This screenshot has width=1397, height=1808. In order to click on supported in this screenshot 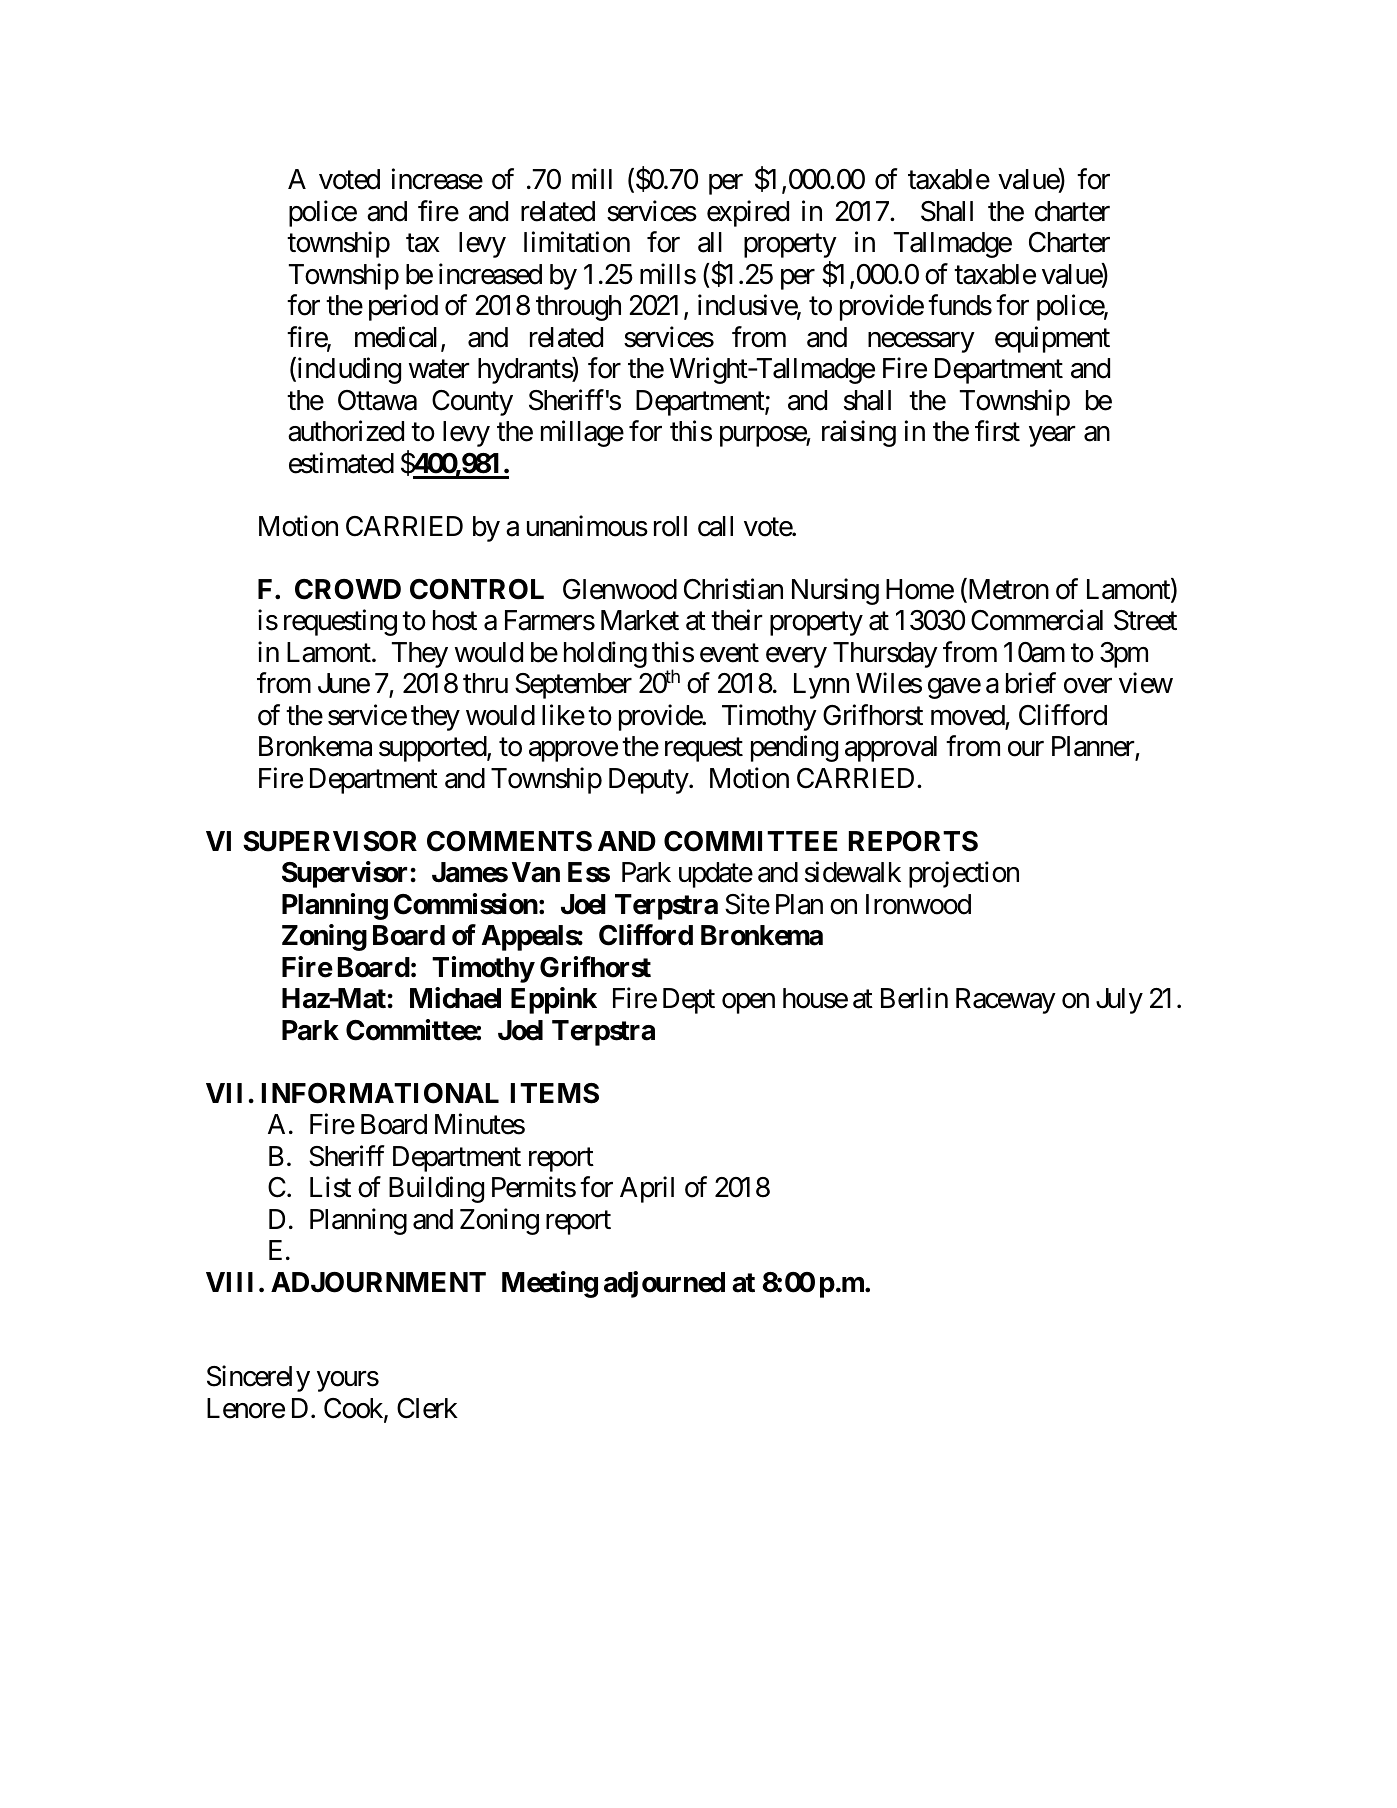, I will do `click(433, 749)`.
